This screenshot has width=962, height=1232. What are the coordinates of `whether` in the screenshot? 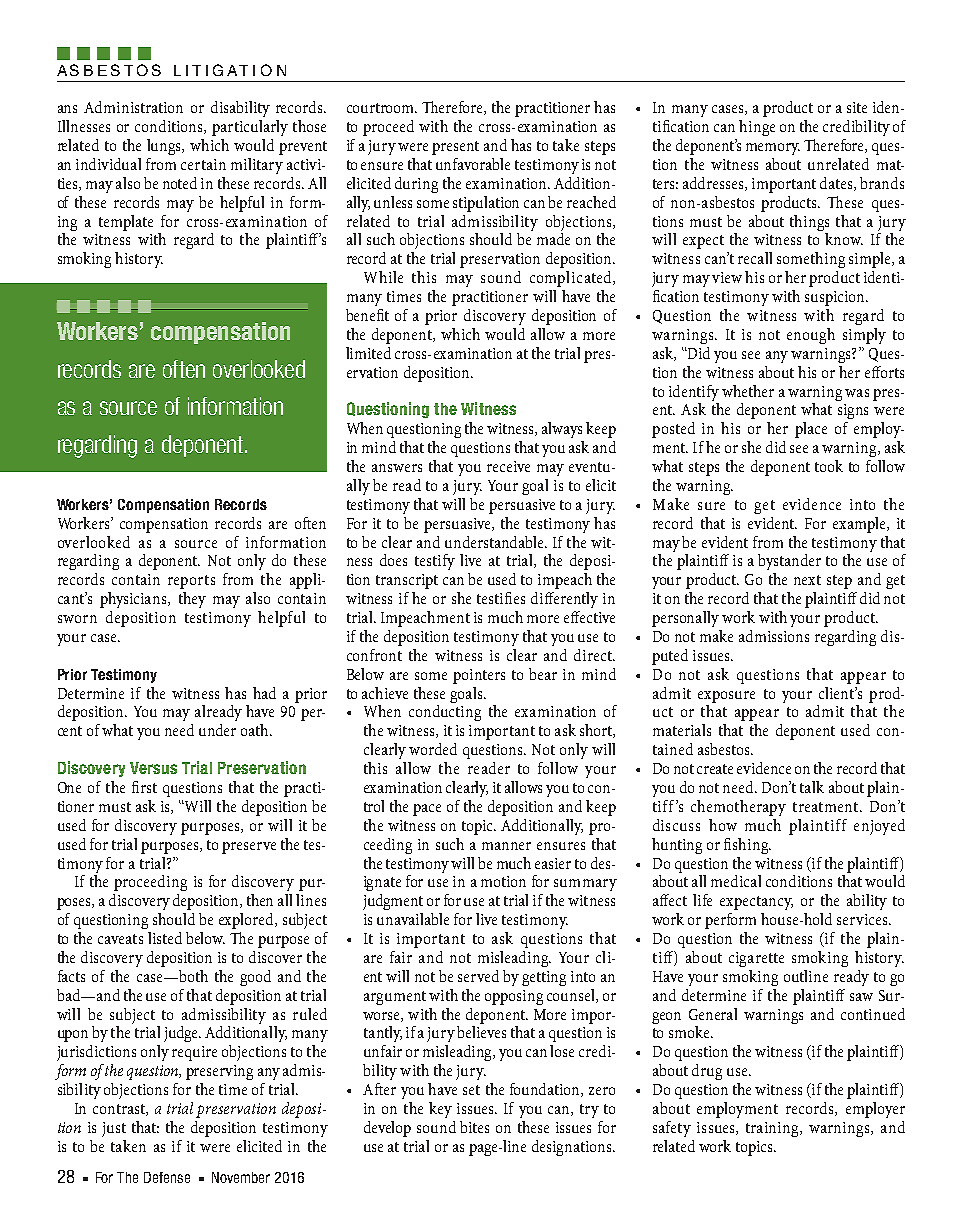 It's located at (748, 391).
